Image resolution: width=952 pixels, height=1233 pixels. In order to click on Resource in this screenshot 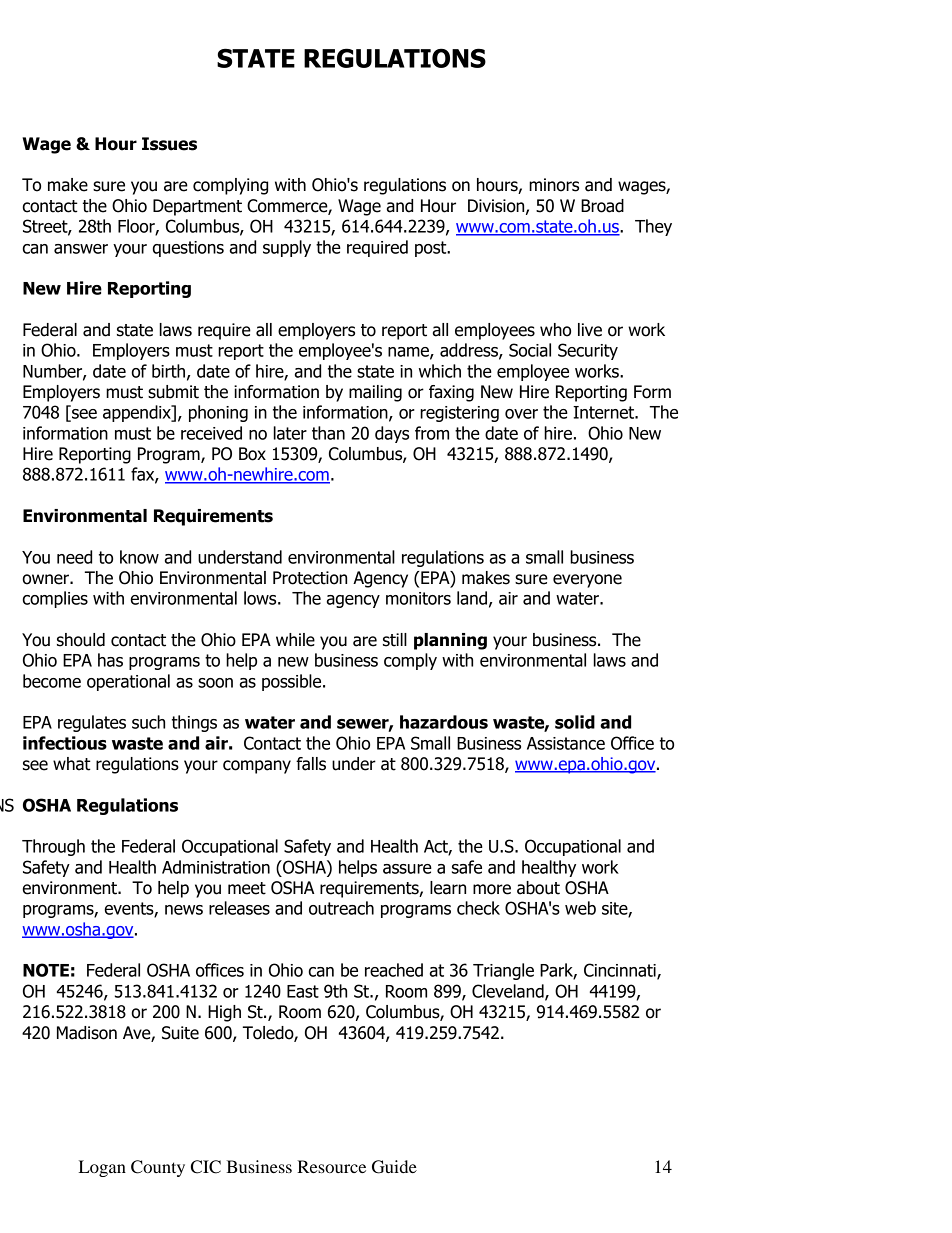, I will do `click(331, 1166)`.
